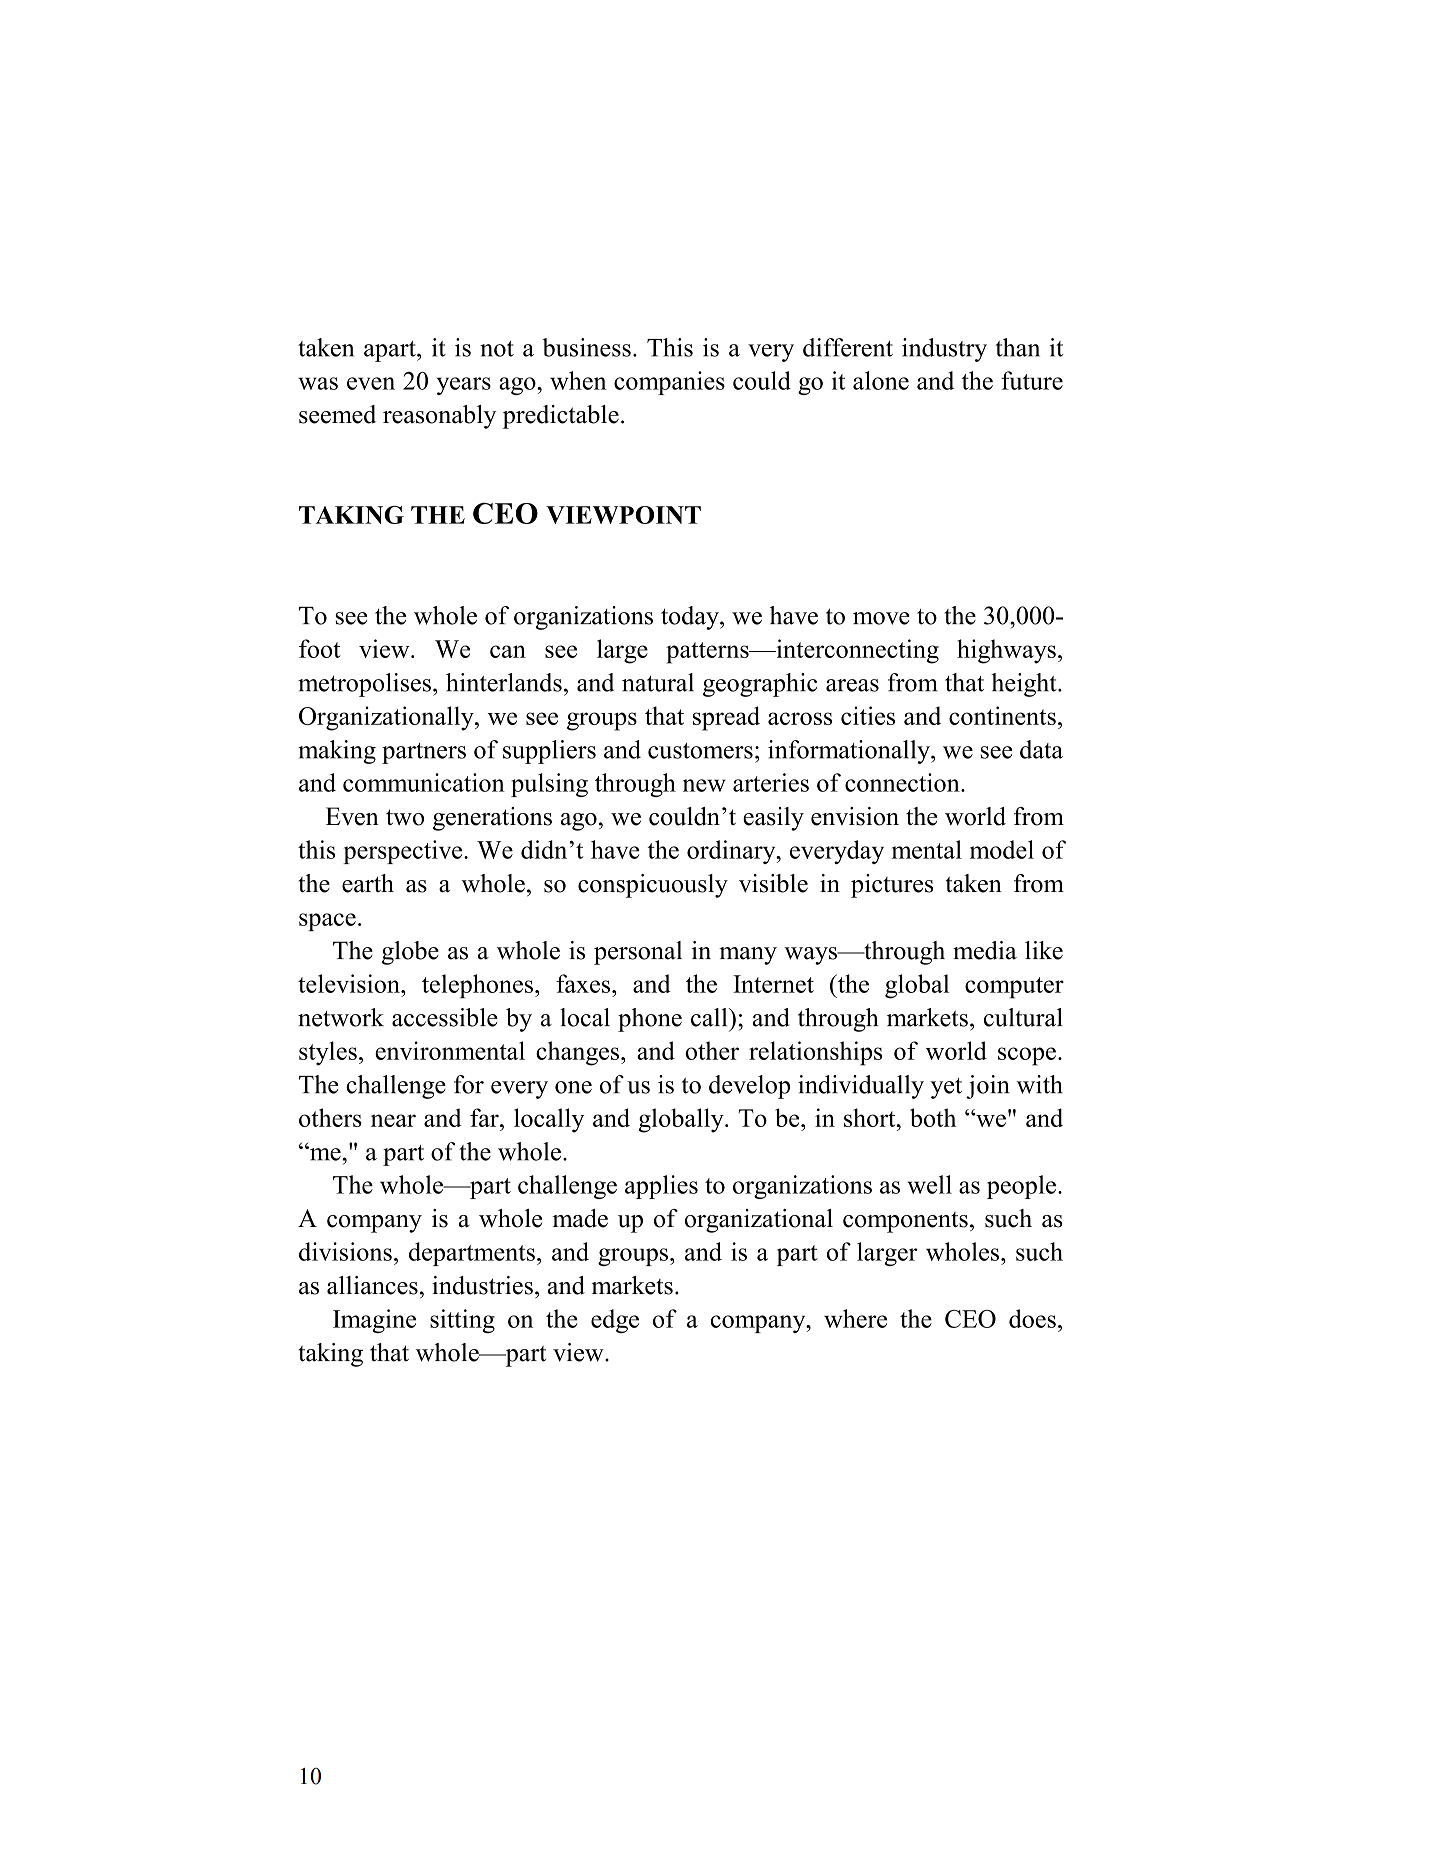 This page has width=1449, height=1875. Describe the element at coordinates (615, 1321) in the page. I see `edge` at that location.
